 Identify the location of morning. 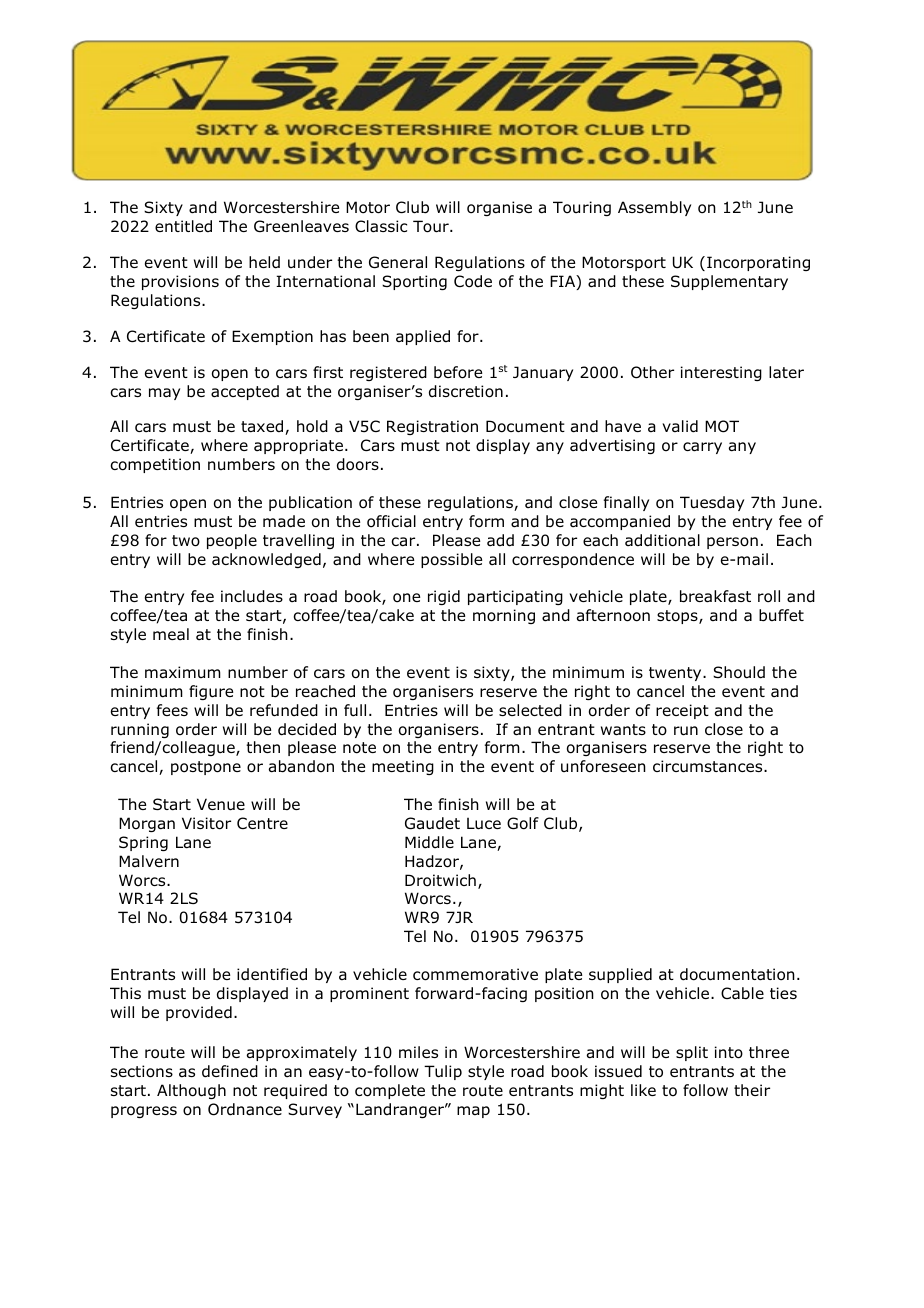
(504, 616).
